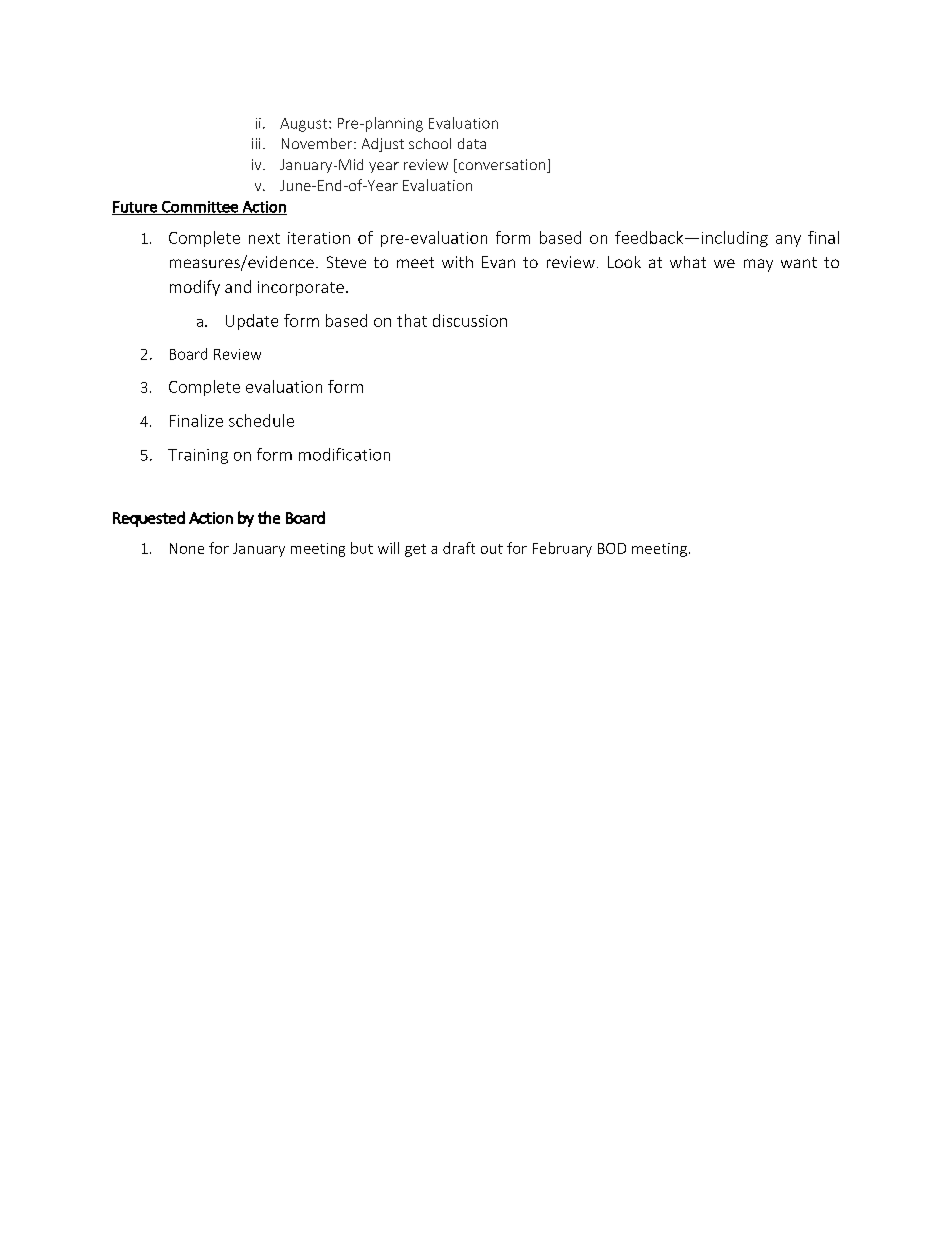 This screenshot has width=952, height=1233. What do you see at coordinates (264, 238) in the screenshot?
I see `next` at bounding box center [264, 238].
